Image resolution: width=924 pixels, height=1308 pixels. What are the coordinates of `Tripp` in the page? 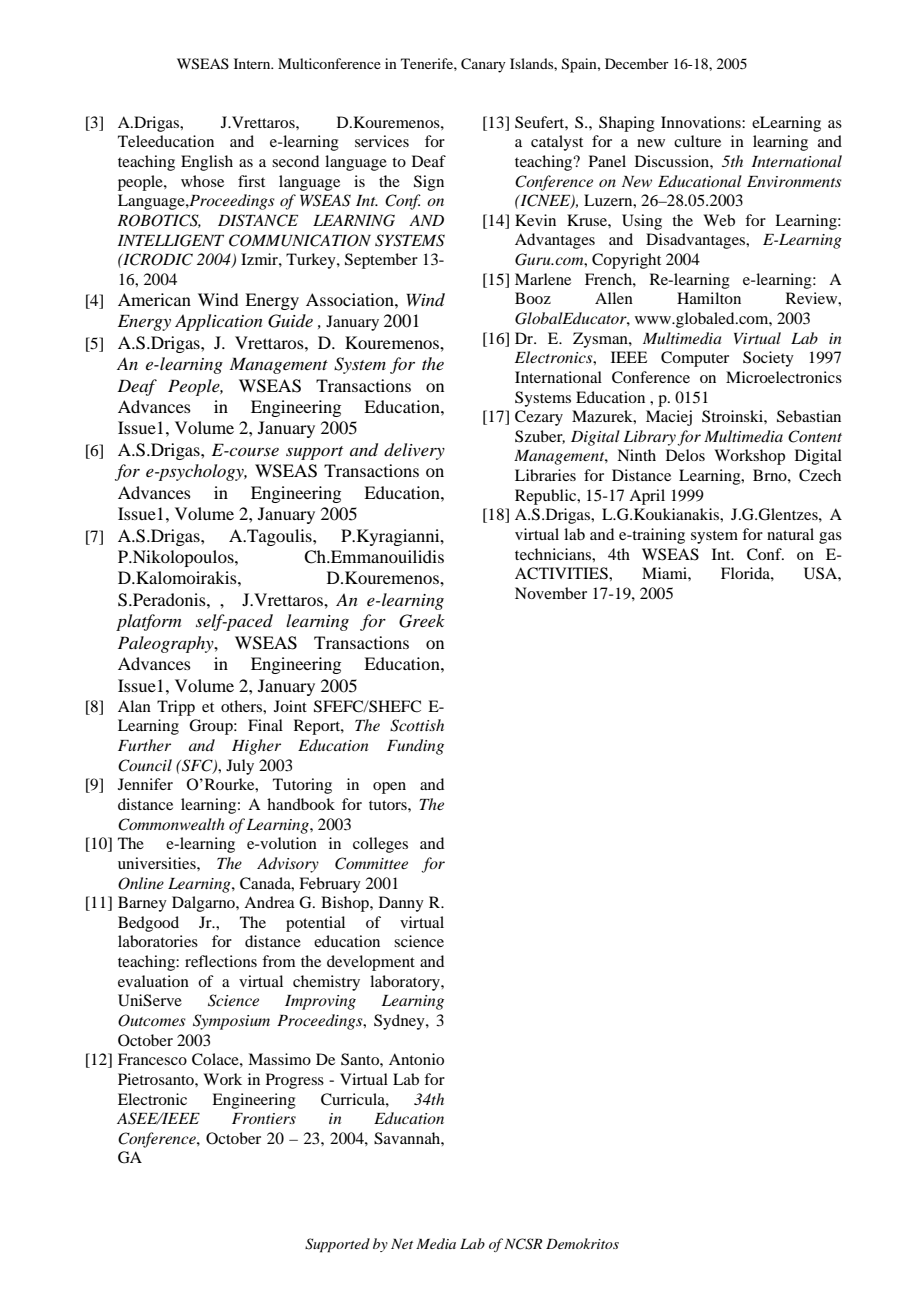 It's located at (176, 708).
